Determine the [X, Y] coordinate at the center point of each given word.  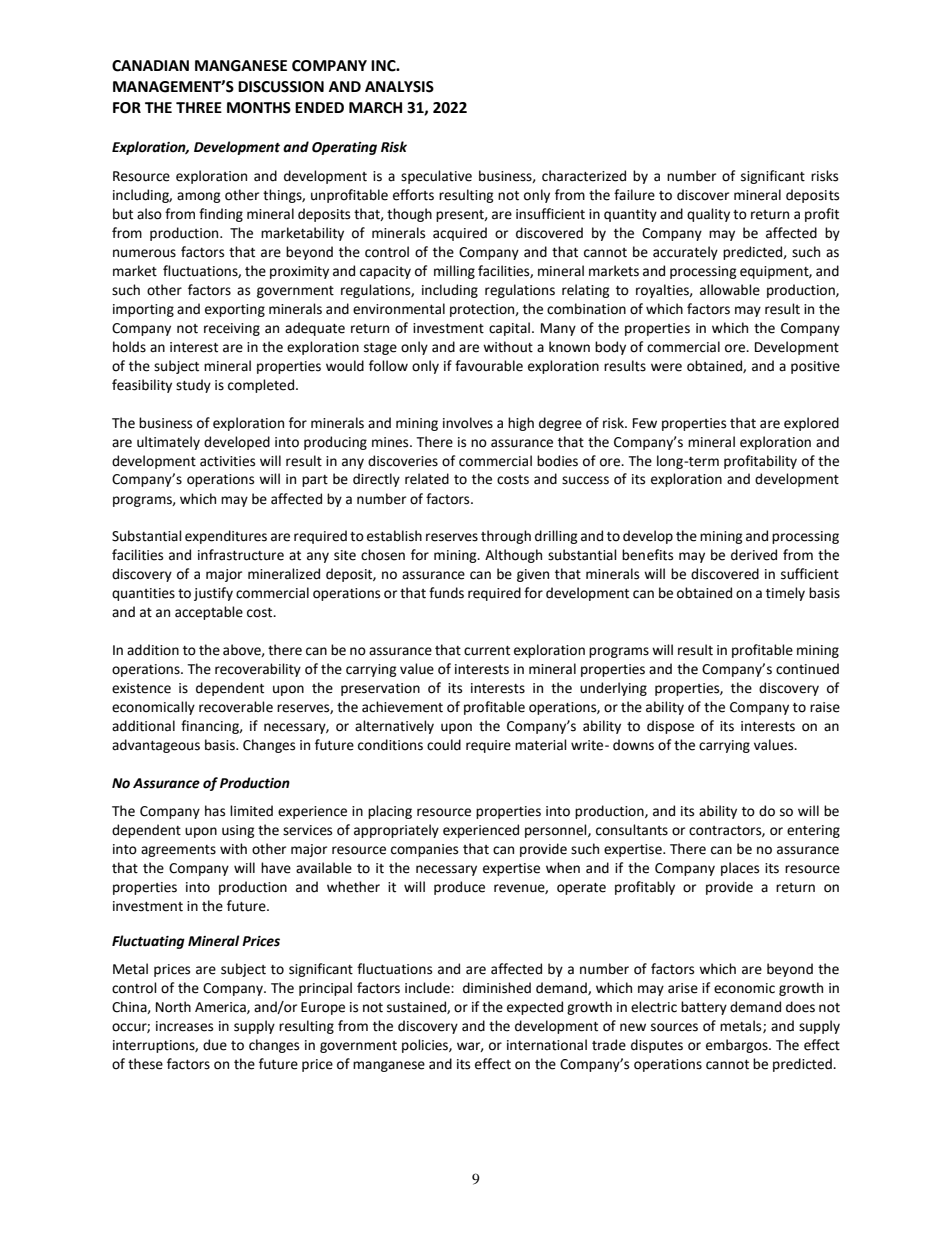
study [193, 386]
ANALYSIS [399, 87]
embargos [738, 1046]
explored [811, 424]
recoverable [236, 707]
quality [708, 215]
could [444, 745]
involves [468, 423]
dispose [670, 727]
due [215, 1045]
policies [426, 1046]
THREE [199, 107]
